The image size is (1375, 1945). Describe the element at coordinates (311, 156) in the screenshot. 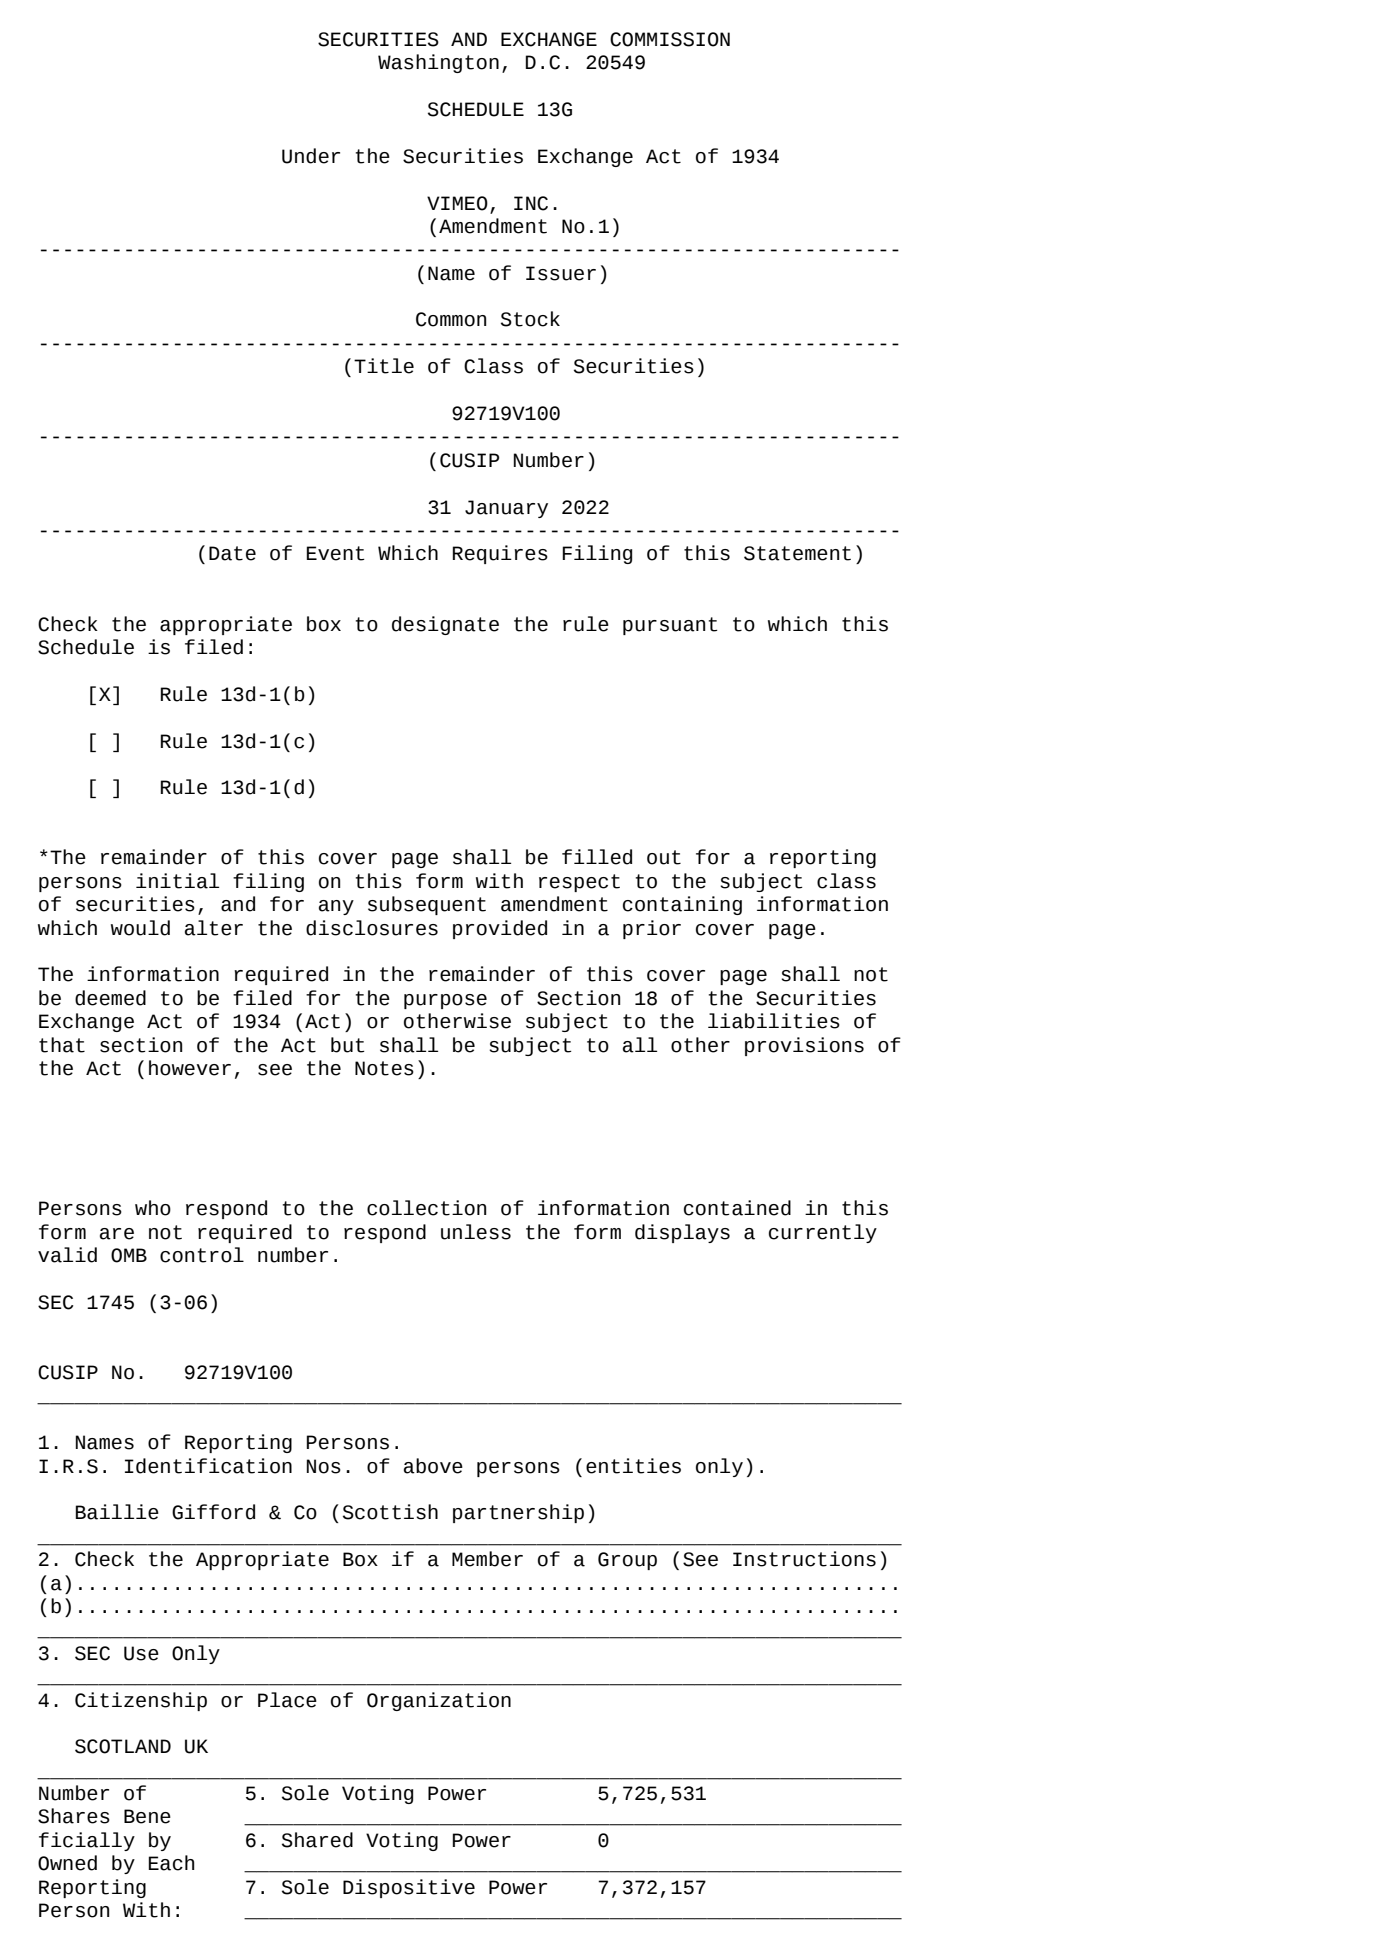

I see `Under` at that location.
